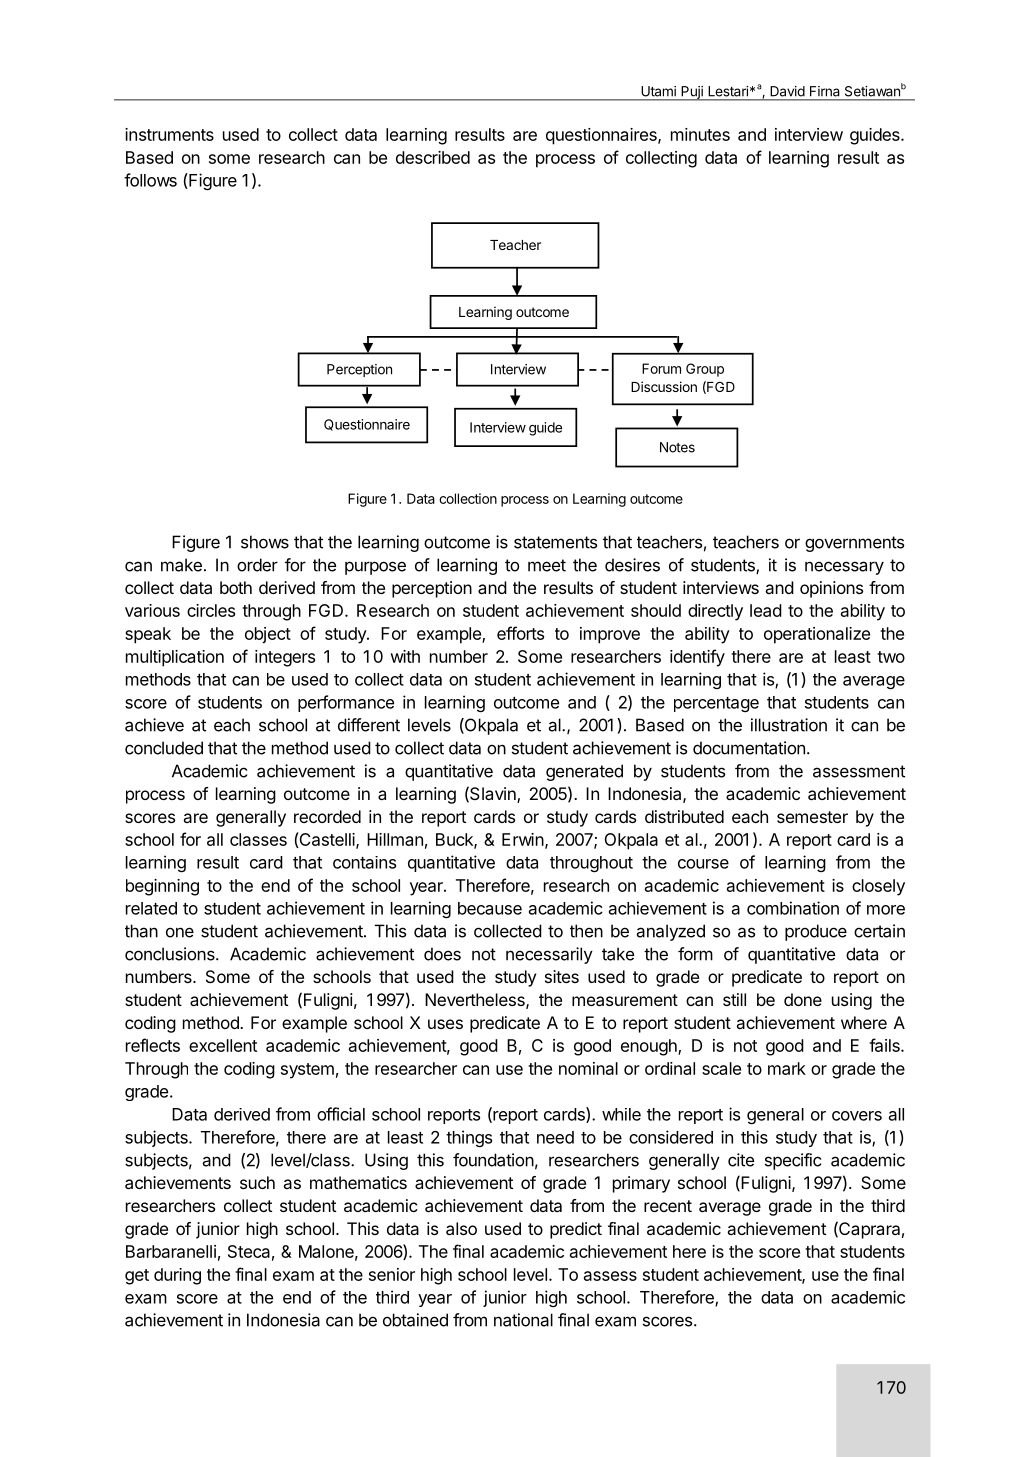  What do you see at coordinates (854, 544) in the image?
I see `governments` at bounding box center [854, 544].
